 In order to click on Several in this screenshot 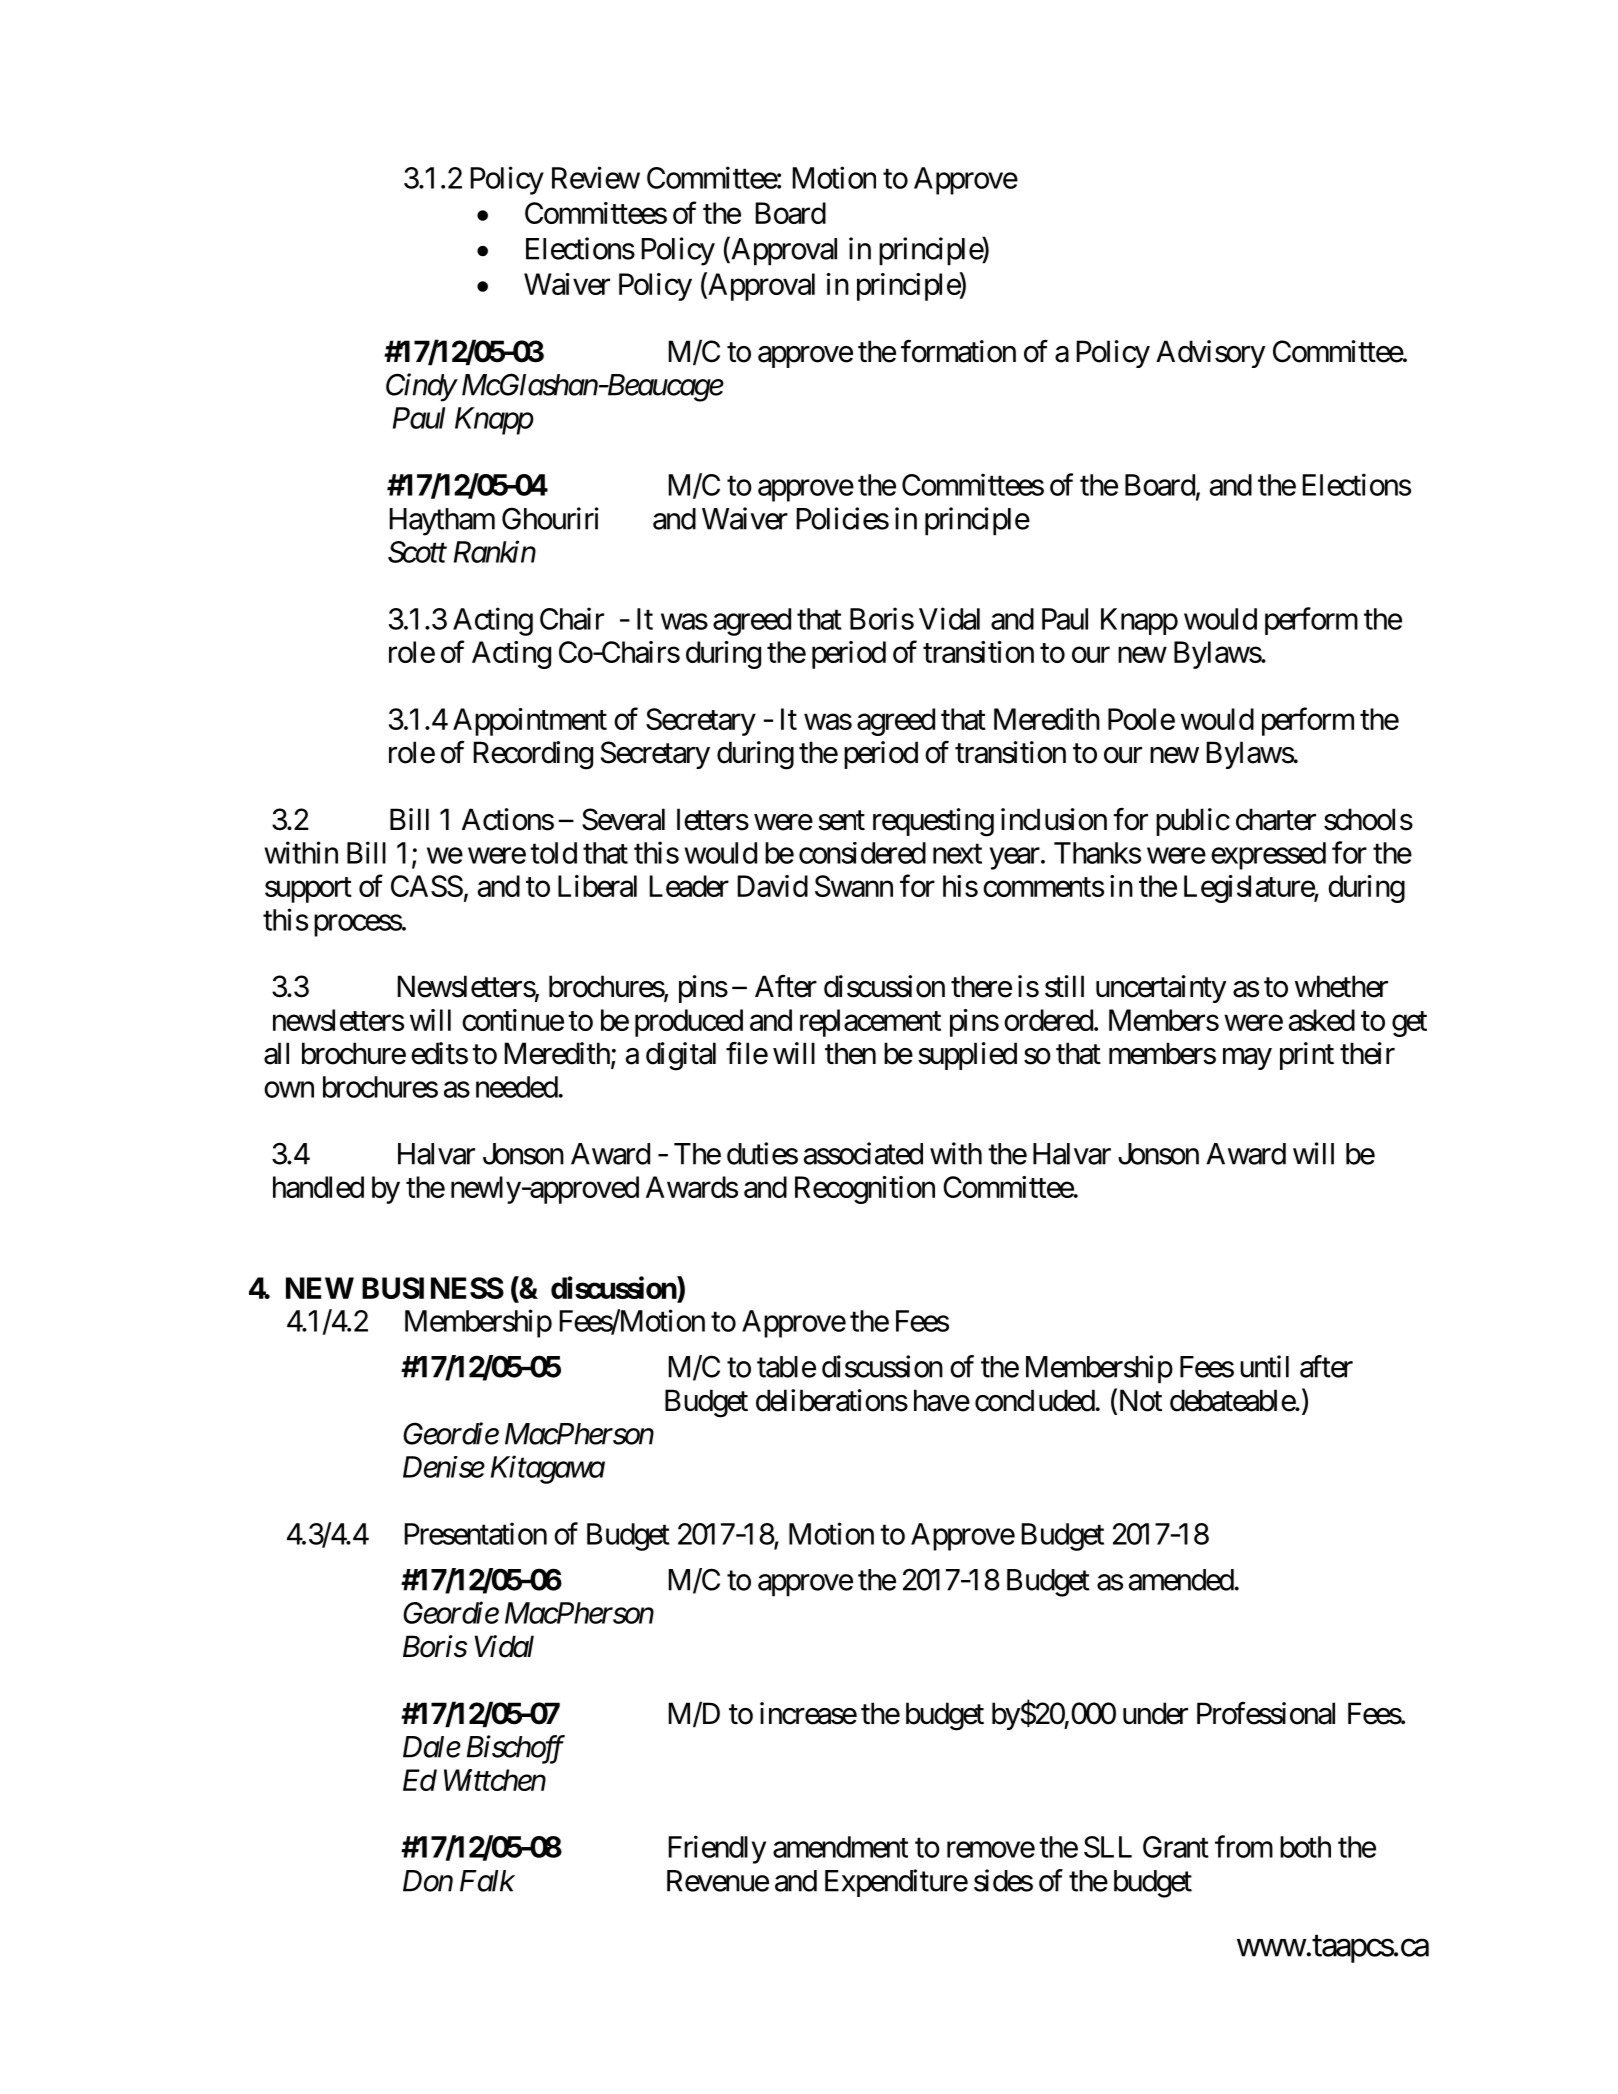, I will do `click(623, 819)`.
